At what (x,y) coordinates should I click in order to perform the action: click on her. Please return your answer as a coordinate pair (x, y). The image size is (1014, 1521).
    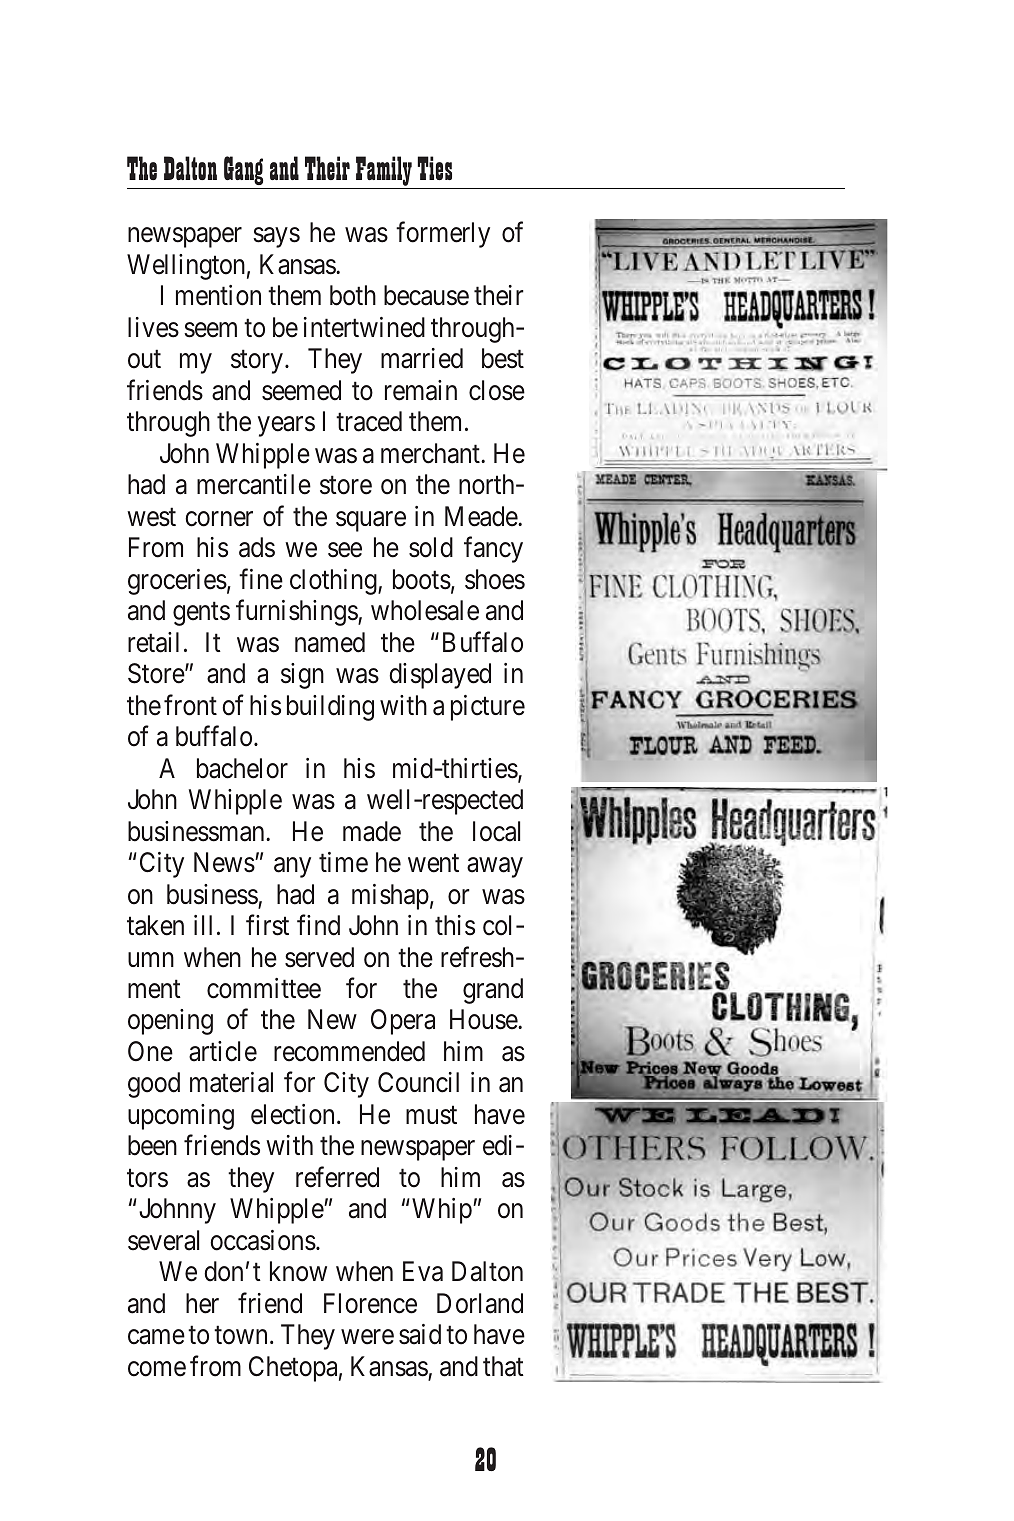
    Looking at the image, I should click on (202, 1303).
